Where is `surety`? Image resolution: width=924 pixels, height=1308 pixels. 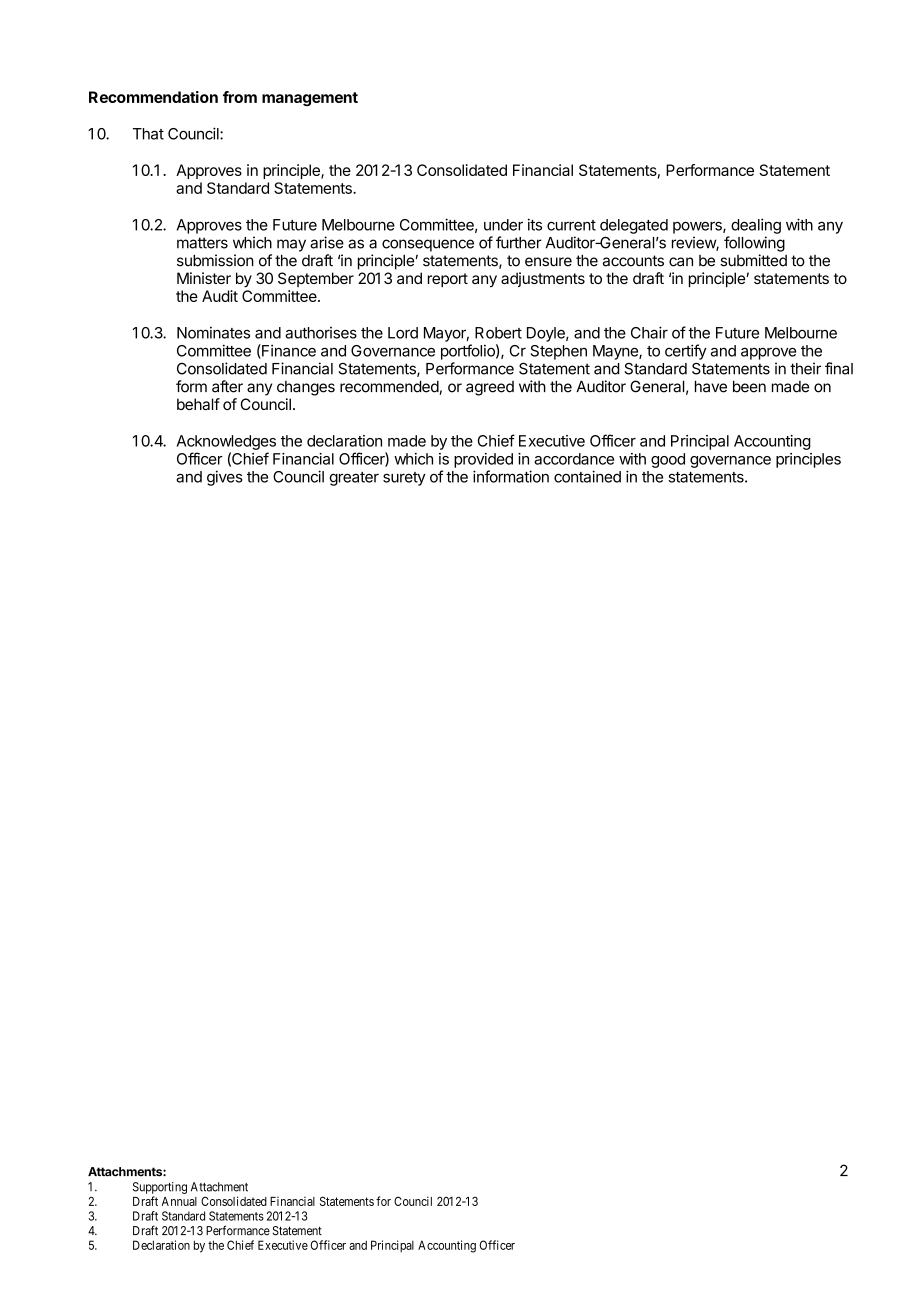
surety is located at coordinates (404, 479).
